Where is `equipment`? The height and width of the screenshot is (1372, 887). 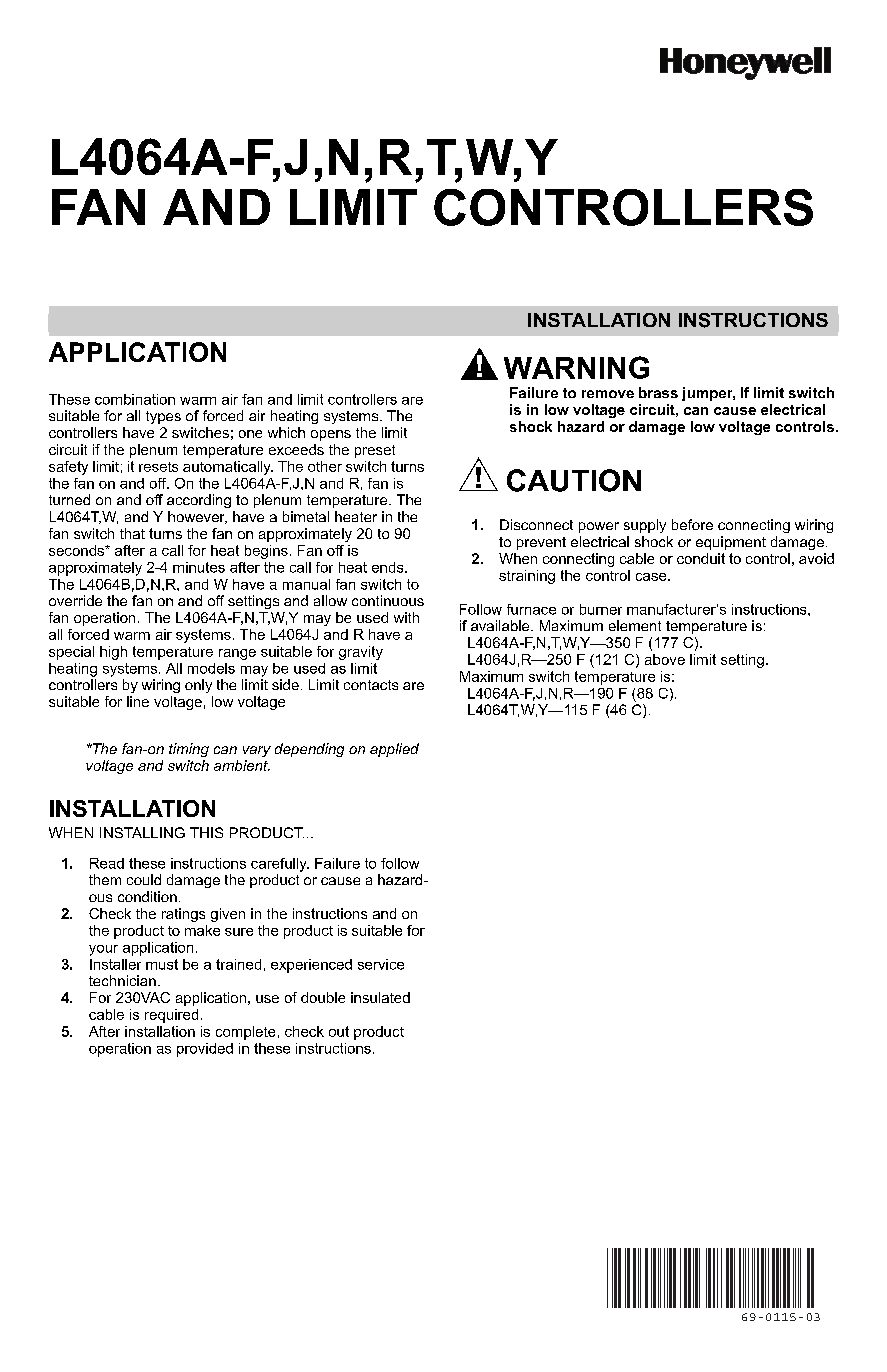 equipment is located at coordinates (731, 543).
